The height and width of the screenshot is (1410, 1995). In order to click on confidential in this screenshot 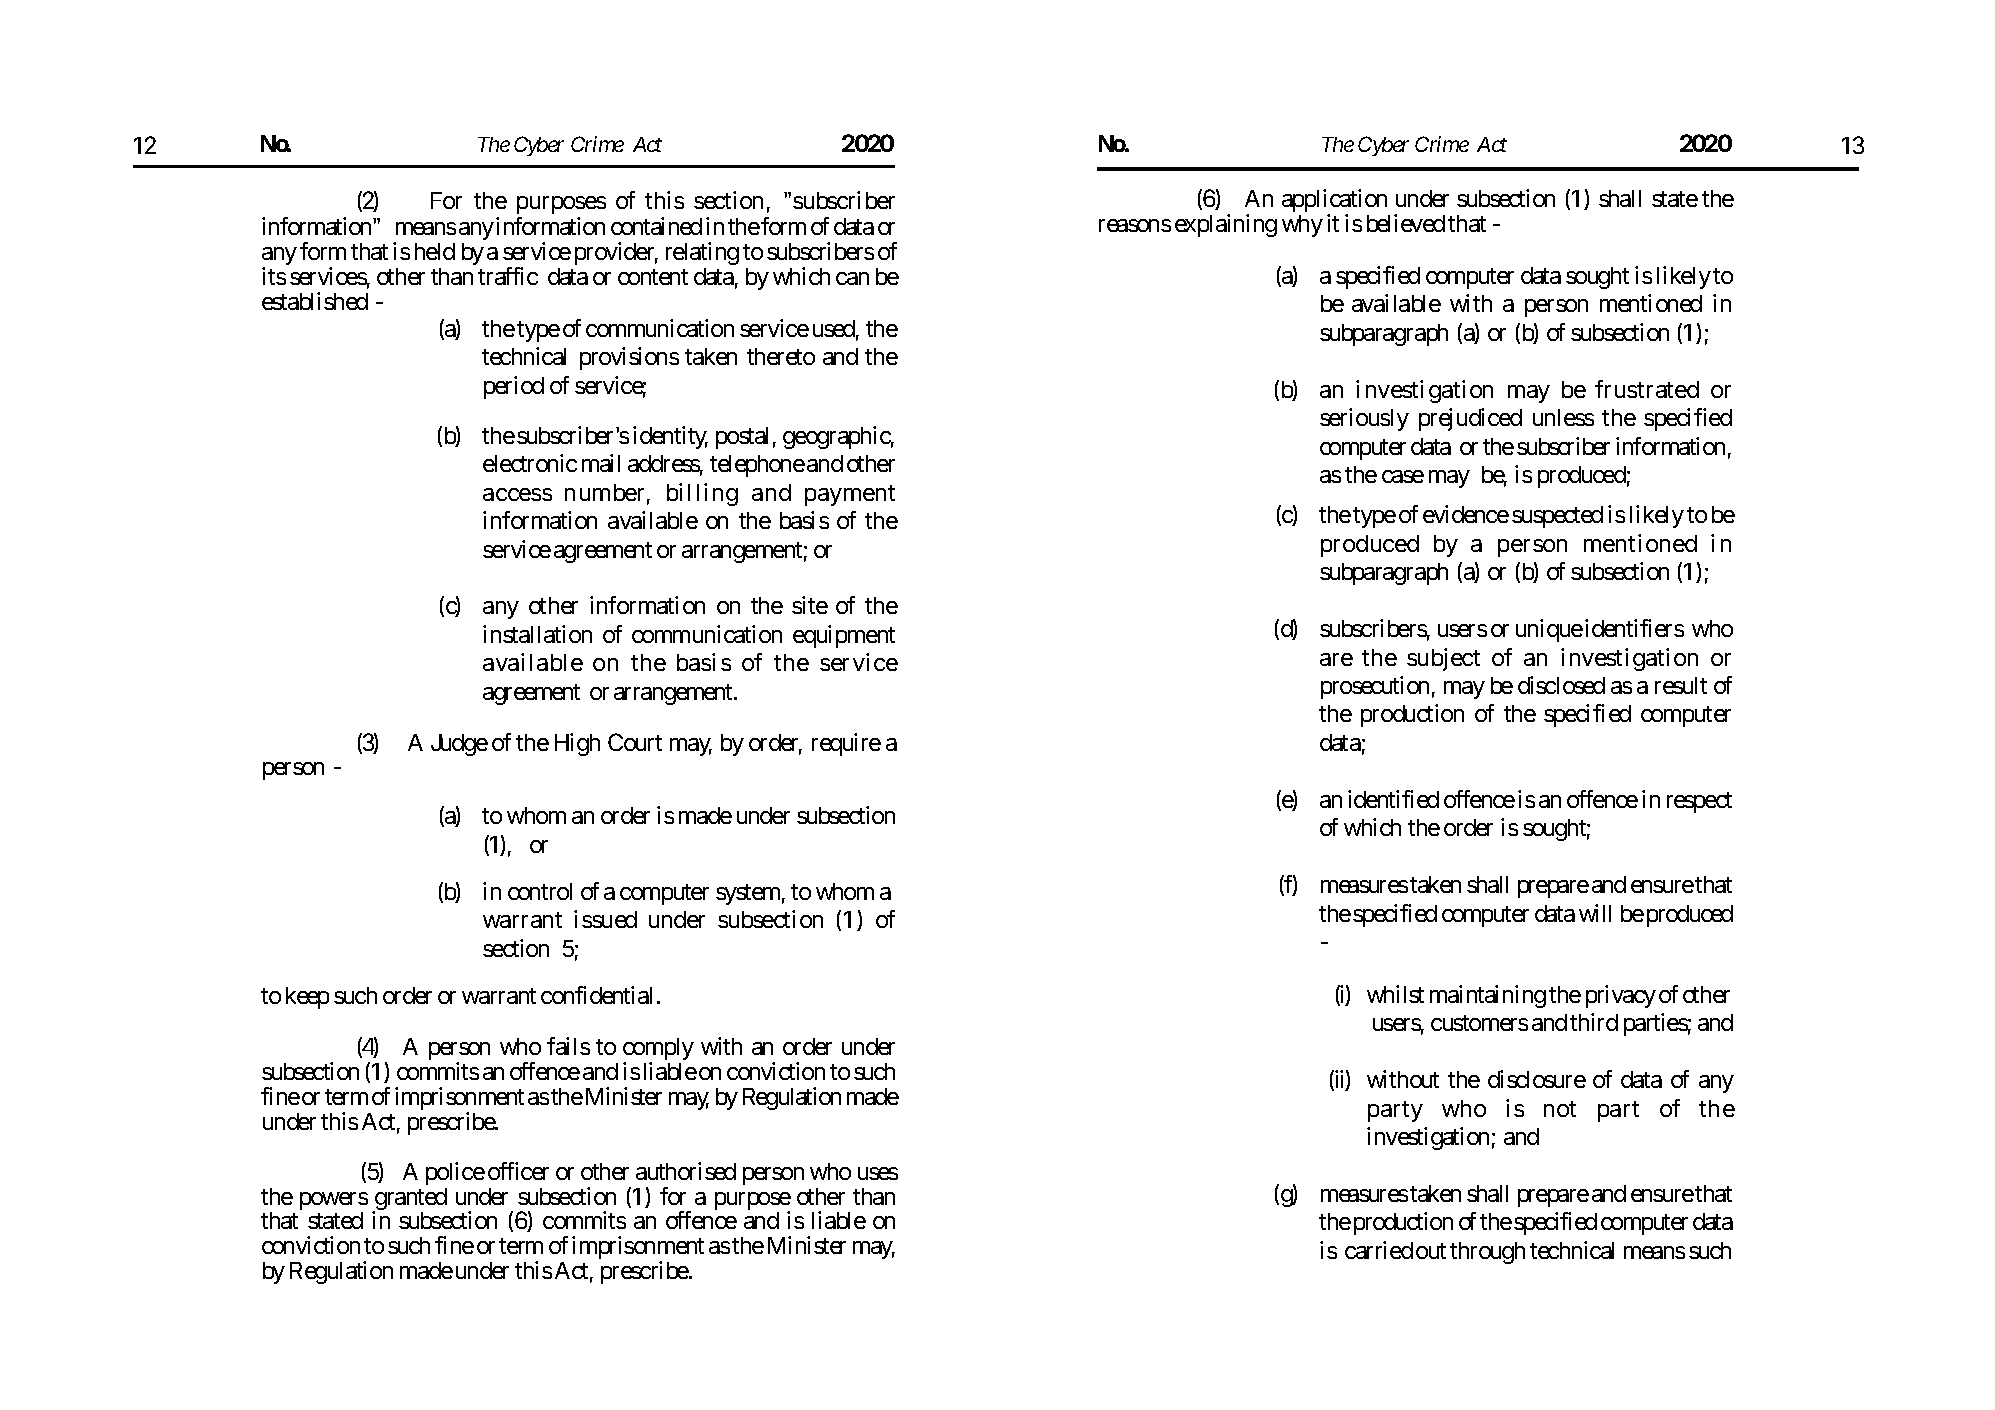, I will do `click(596, 995)`.
